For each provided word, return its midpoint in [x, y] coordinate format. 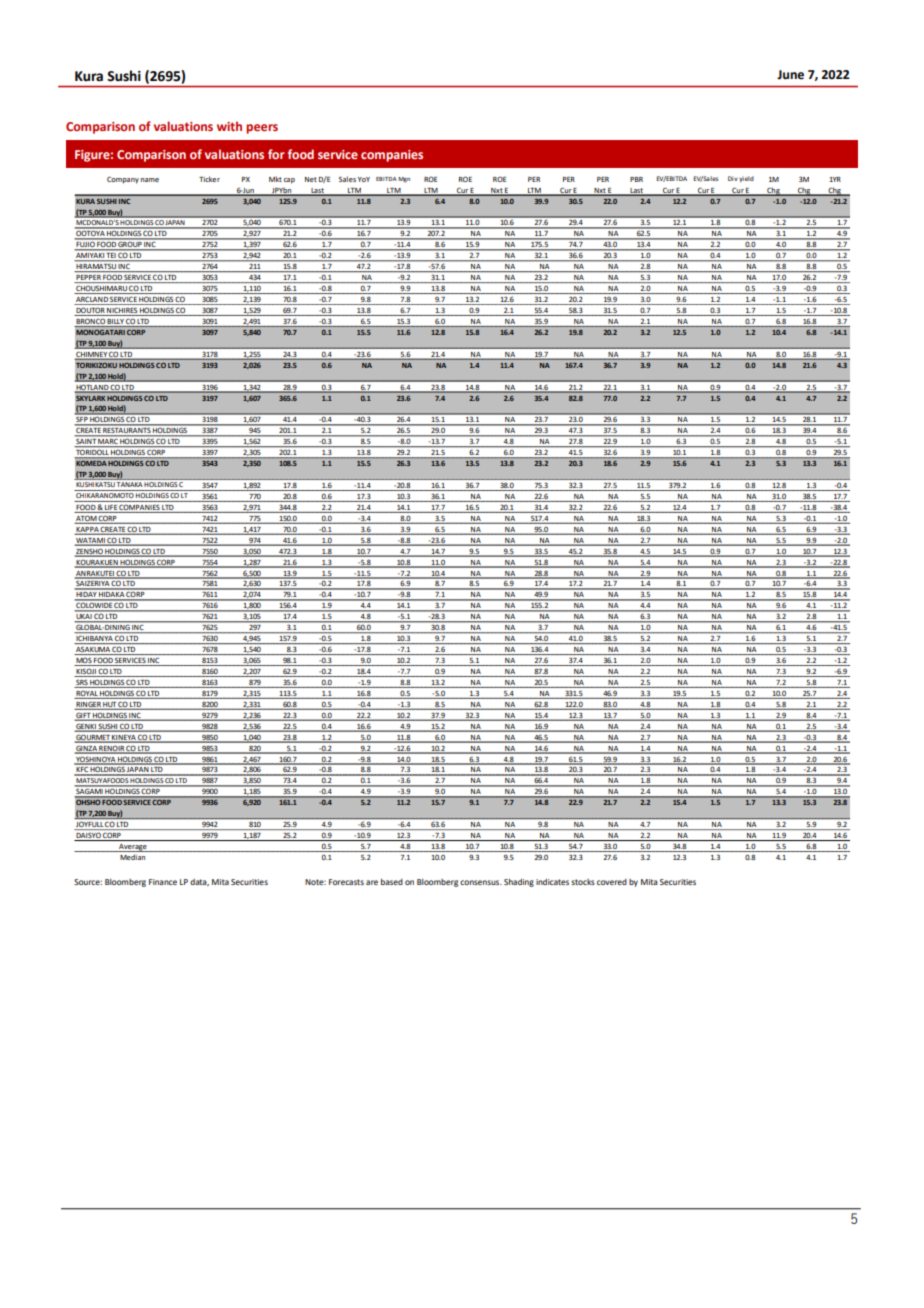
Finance [163, 882]
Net [311, 179]
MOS [83, 661]
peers [262, 129]
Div [733, 178]
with [229, 126]
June [790, 75]
